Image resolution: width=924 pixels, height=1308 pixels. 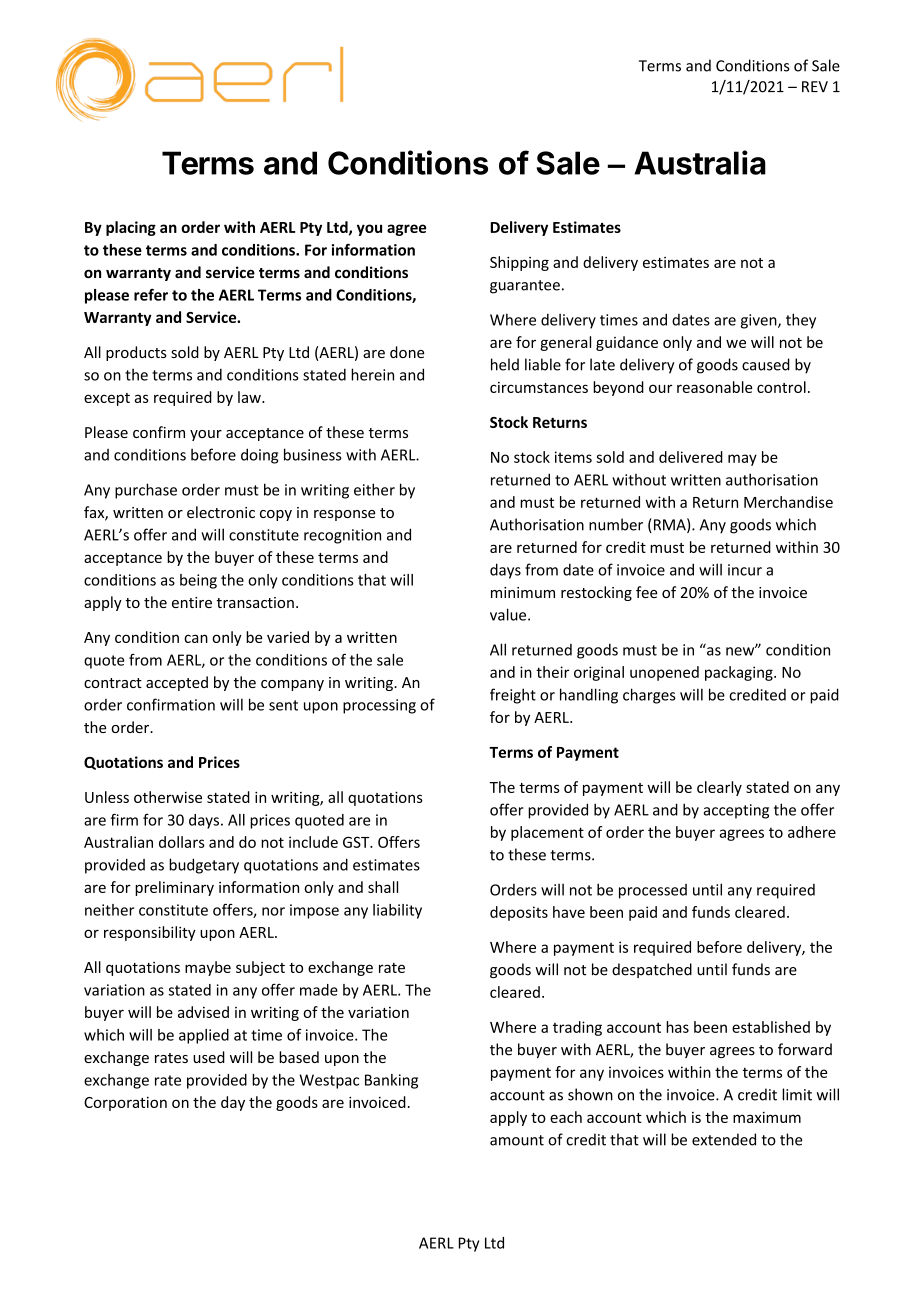 I want to click on Shipping, so click(x=519, y=263).
